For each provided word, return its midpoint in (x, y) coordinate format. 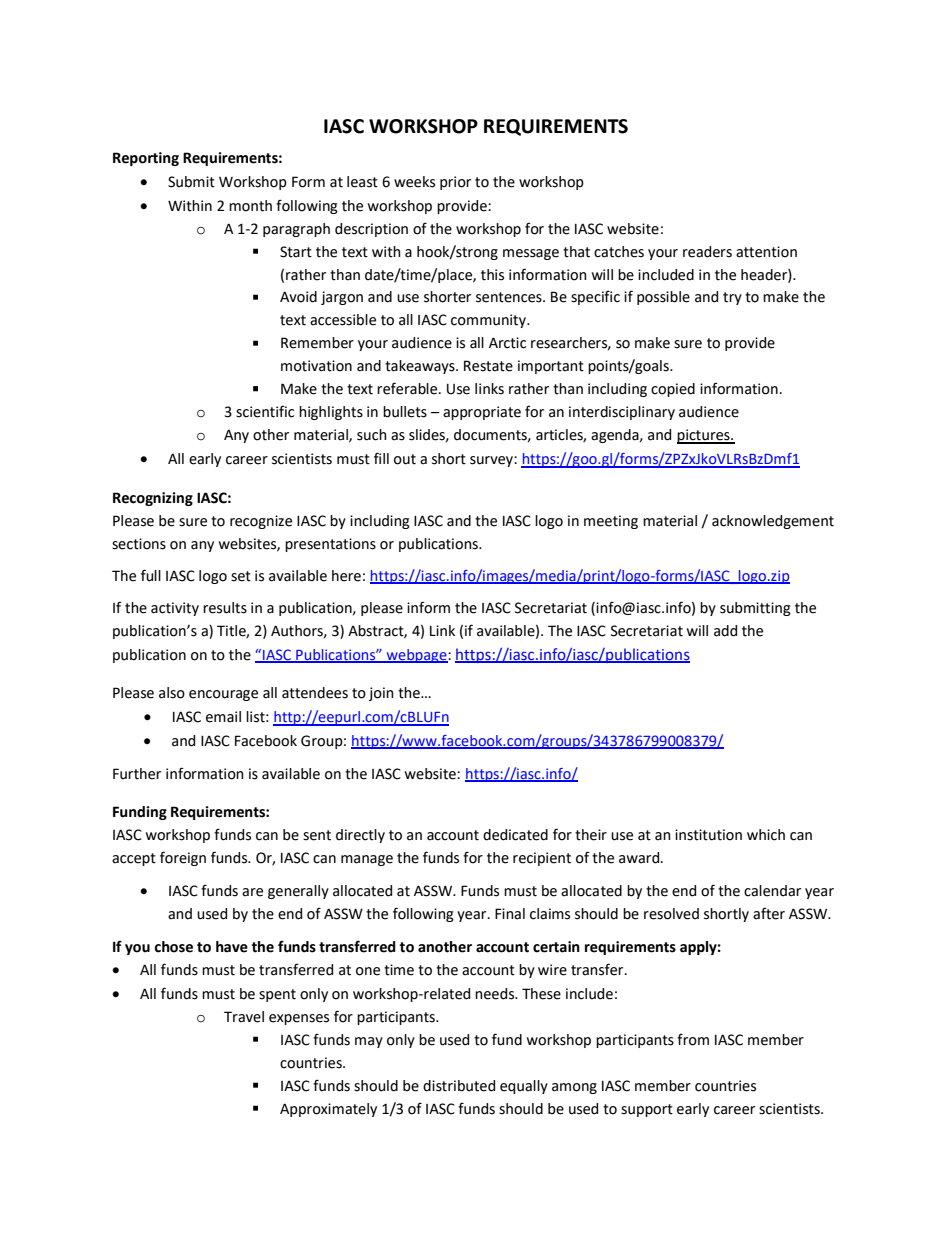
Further (137, 774)
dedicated (515, 835)
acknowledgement (773, 522)
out (405, 459)
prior (455, 183)
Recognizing (153, 499)
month (250, 206)
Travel (244, 1017)
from (693, 1039)
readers (707, 252)
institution (708, 835)
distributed (459, 1086)
